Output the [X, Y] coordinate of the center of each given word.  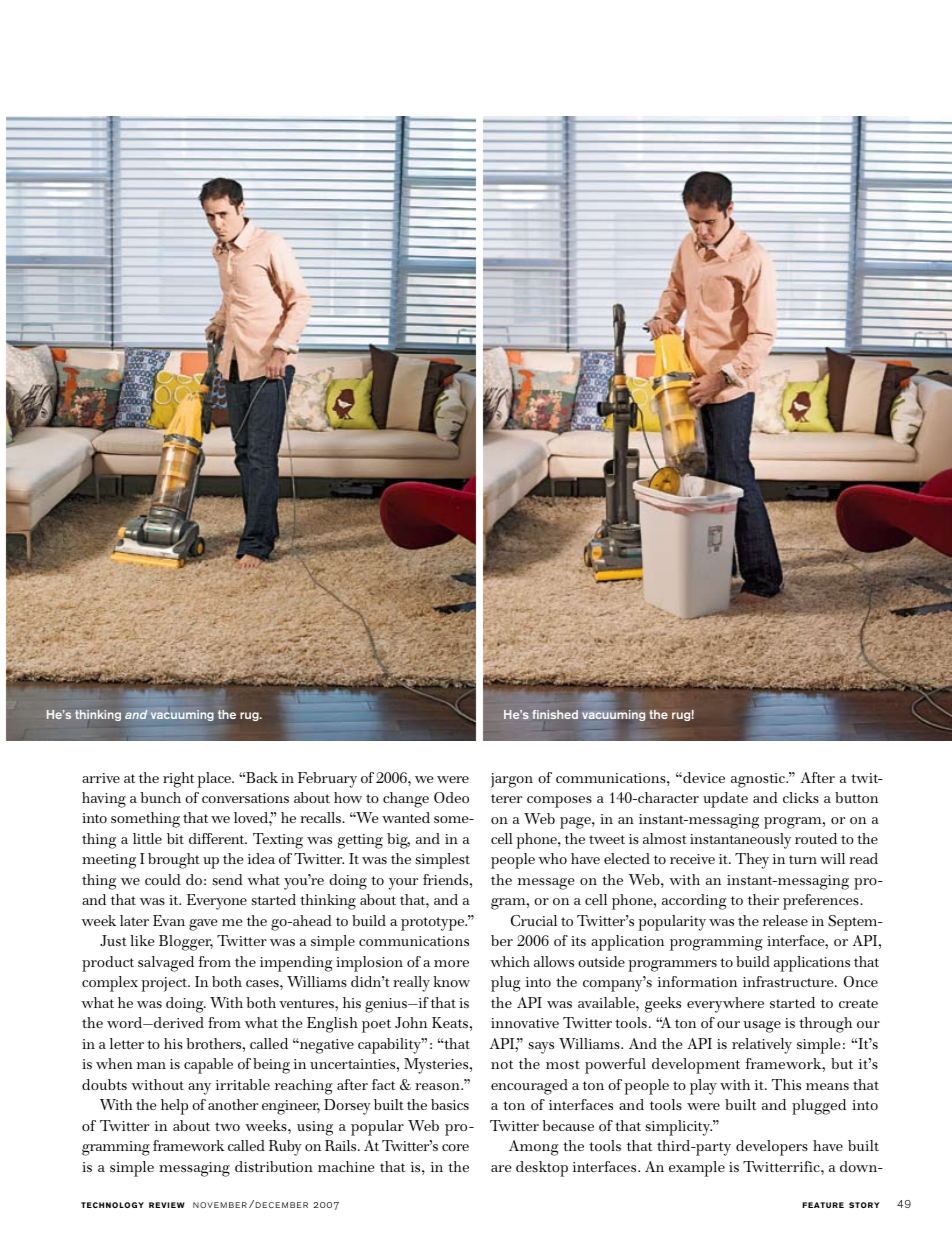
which [510, 961]
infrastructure [789, 981]
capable [208, 1066]
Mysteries [437, 1066]
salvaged [166, 964]
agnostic [759, 780]
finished [555, 714]
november [220, 1205]
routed [816, 838]
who [552, 858]
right [178, 780]
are [501, 1168]
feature [823, 1205]
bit [175, 838]
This [786, 1084]
